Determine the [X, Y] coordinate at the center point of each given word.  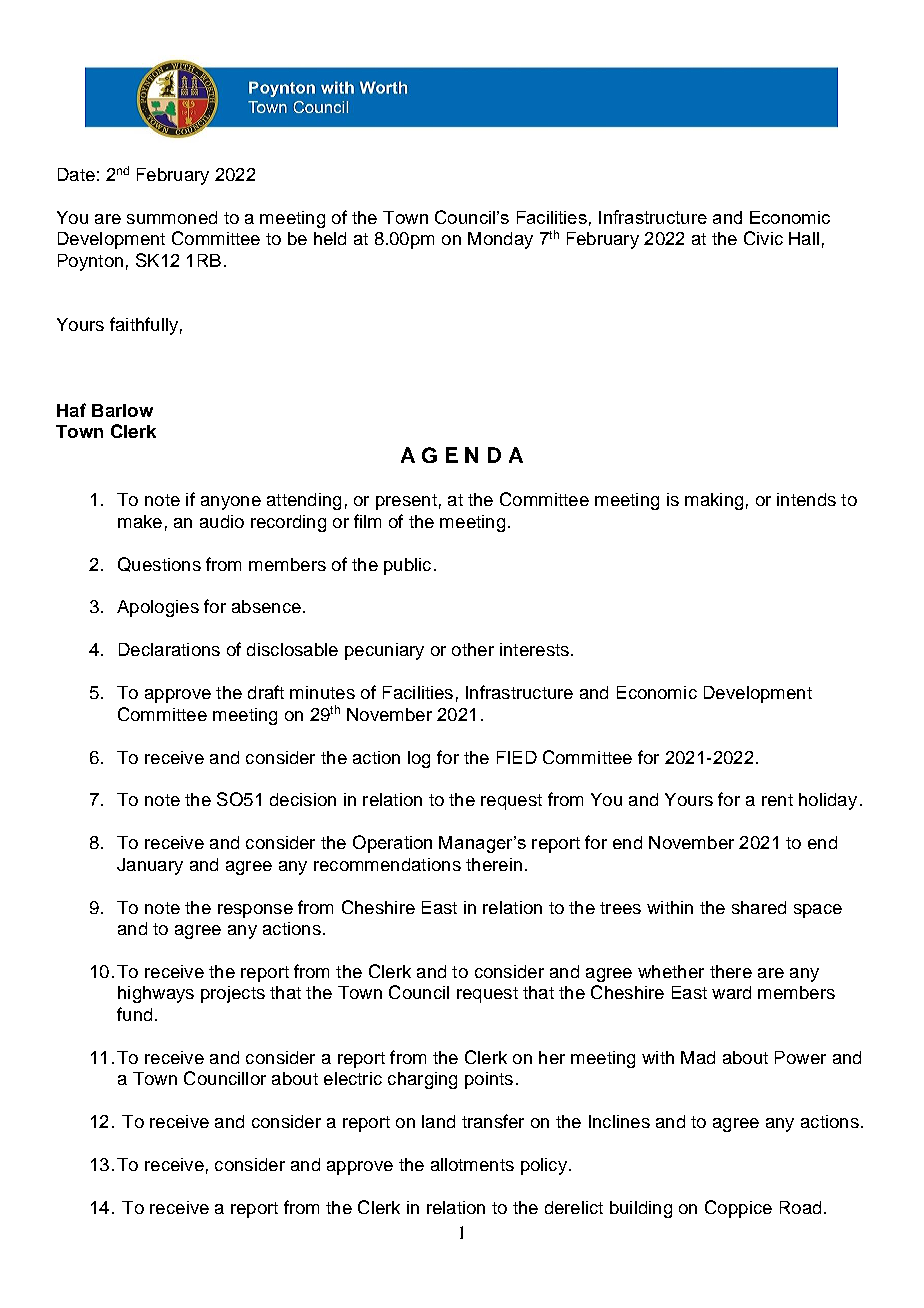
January [150, 866]
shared [759, 907]
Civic [763, 238]
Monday [500, 240]
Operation [392, 844]
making [714, 501]
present [406, 502]
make [140, 521]
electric [353, 1078]
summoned [172, 217]
